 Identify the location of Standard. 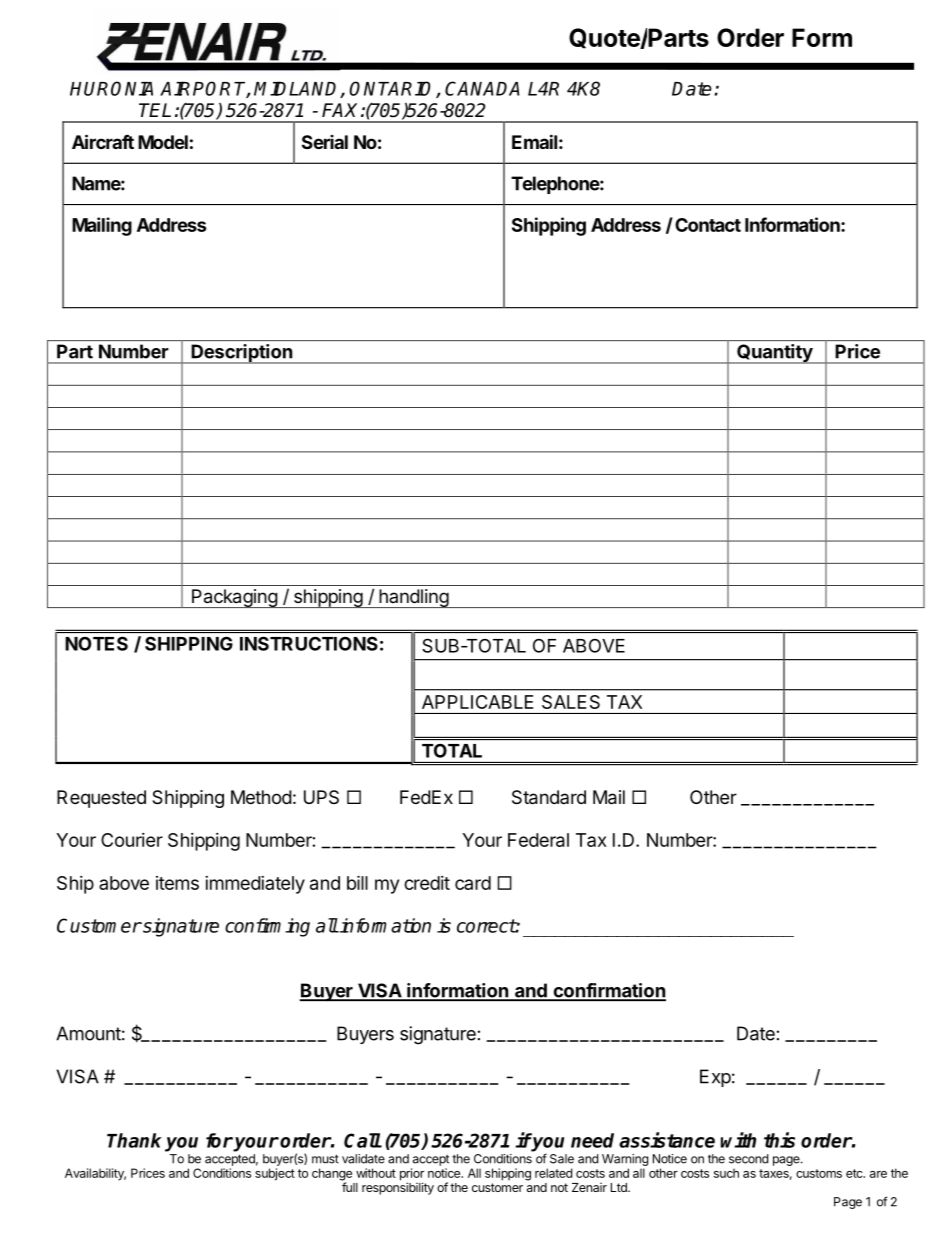
(549, 797).
